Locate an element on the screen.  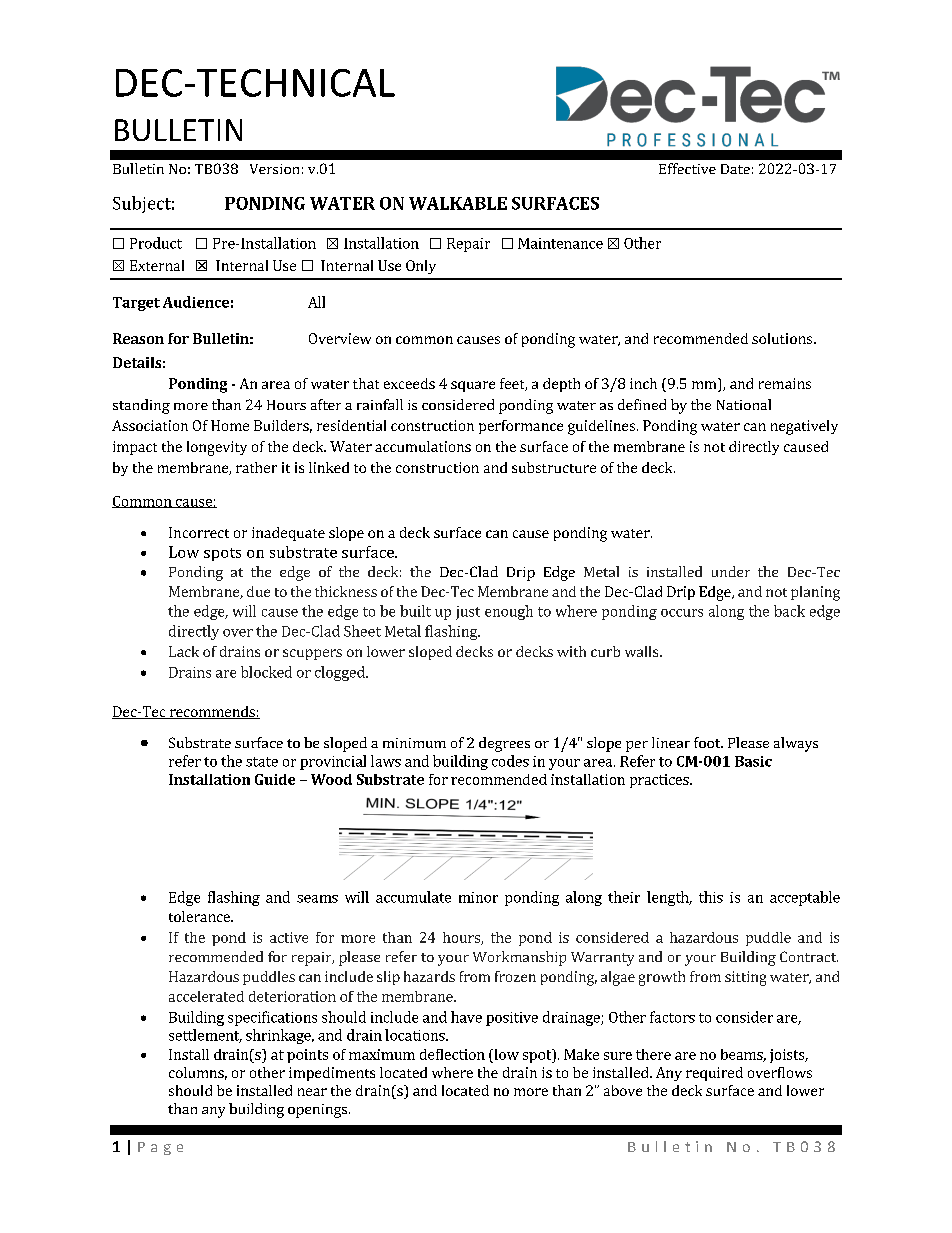
accumulations is located at coordinates (423, 446).
